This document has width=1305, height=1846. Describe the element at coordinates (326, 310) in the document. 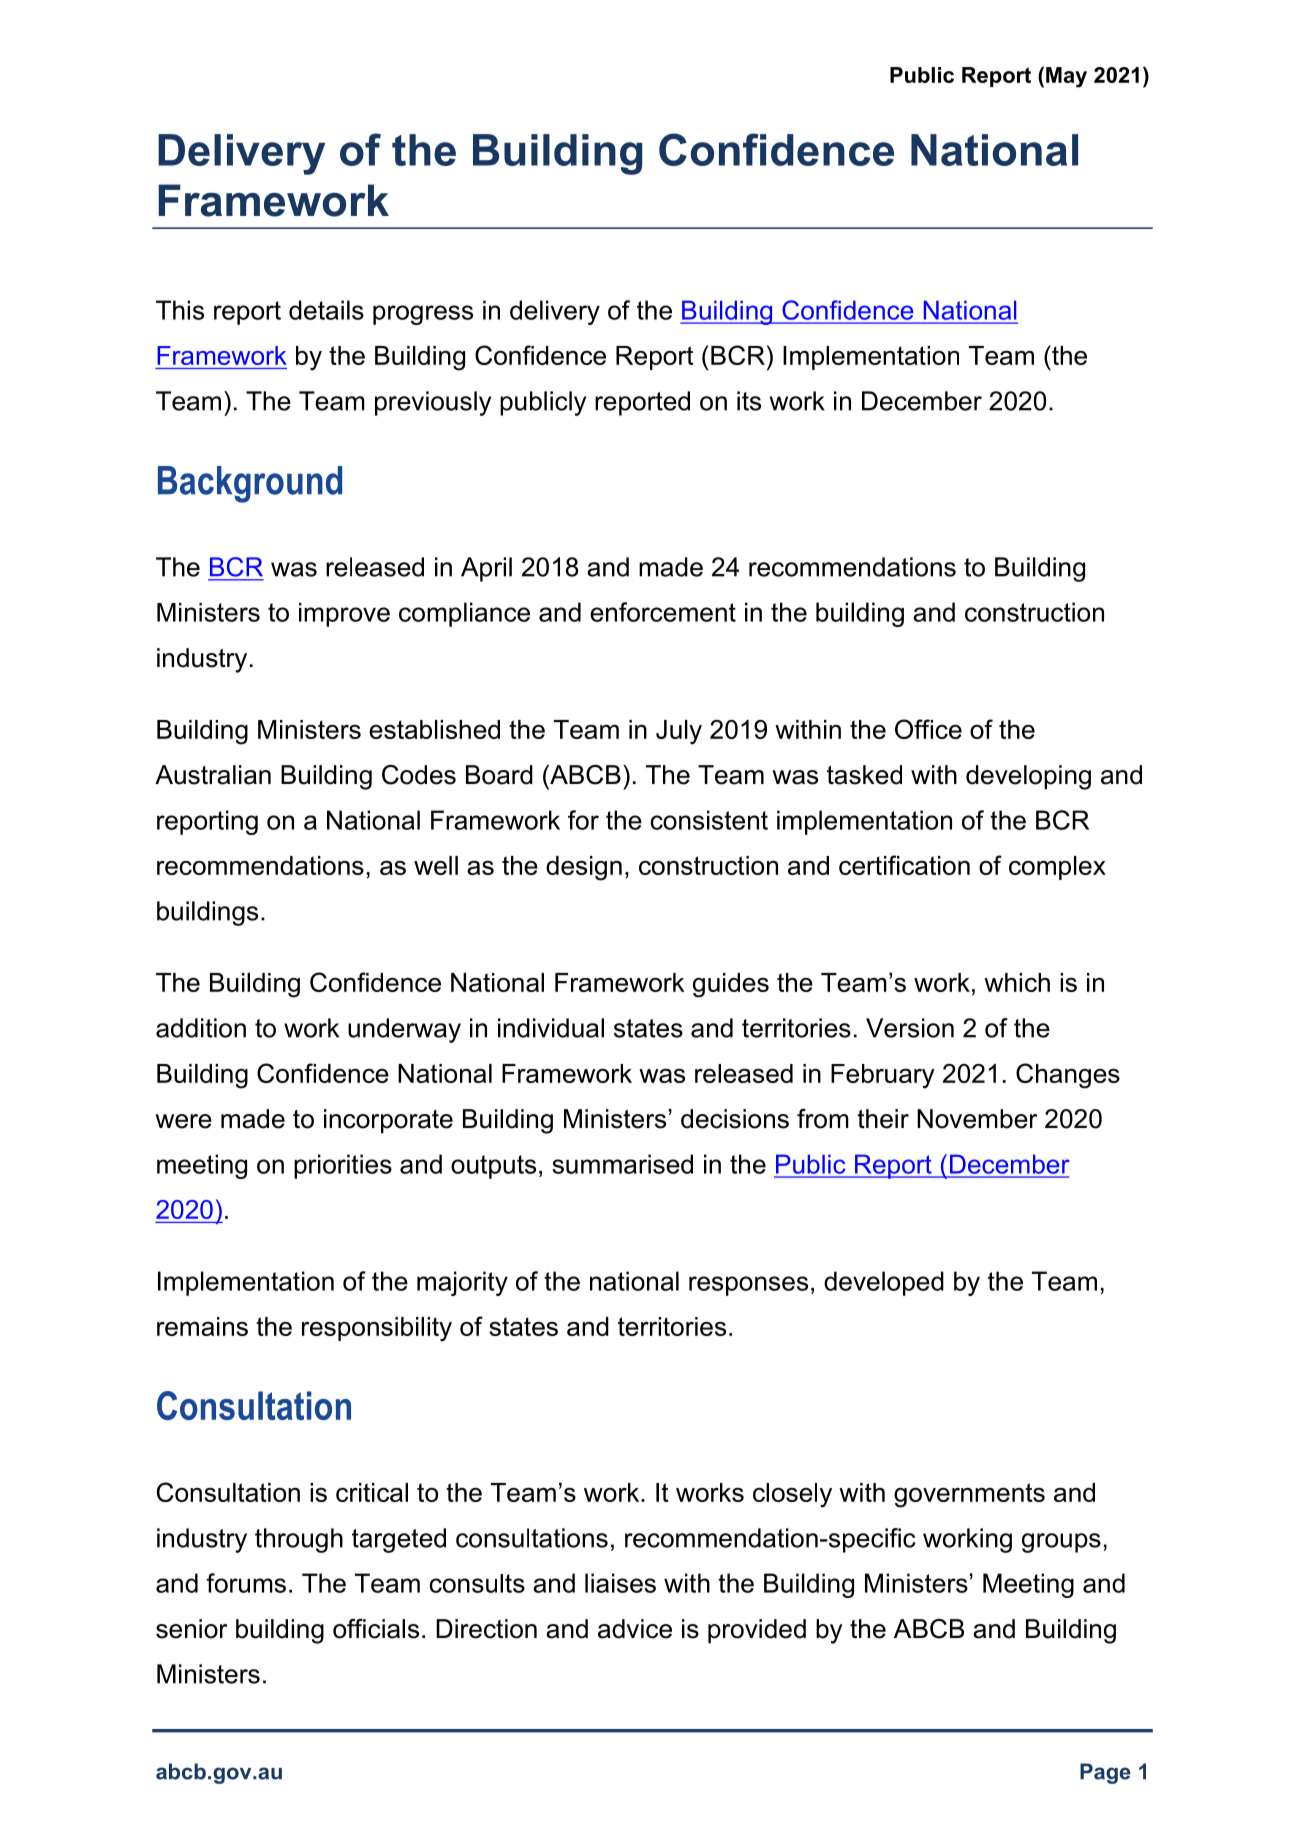

I see `details` at that location.
